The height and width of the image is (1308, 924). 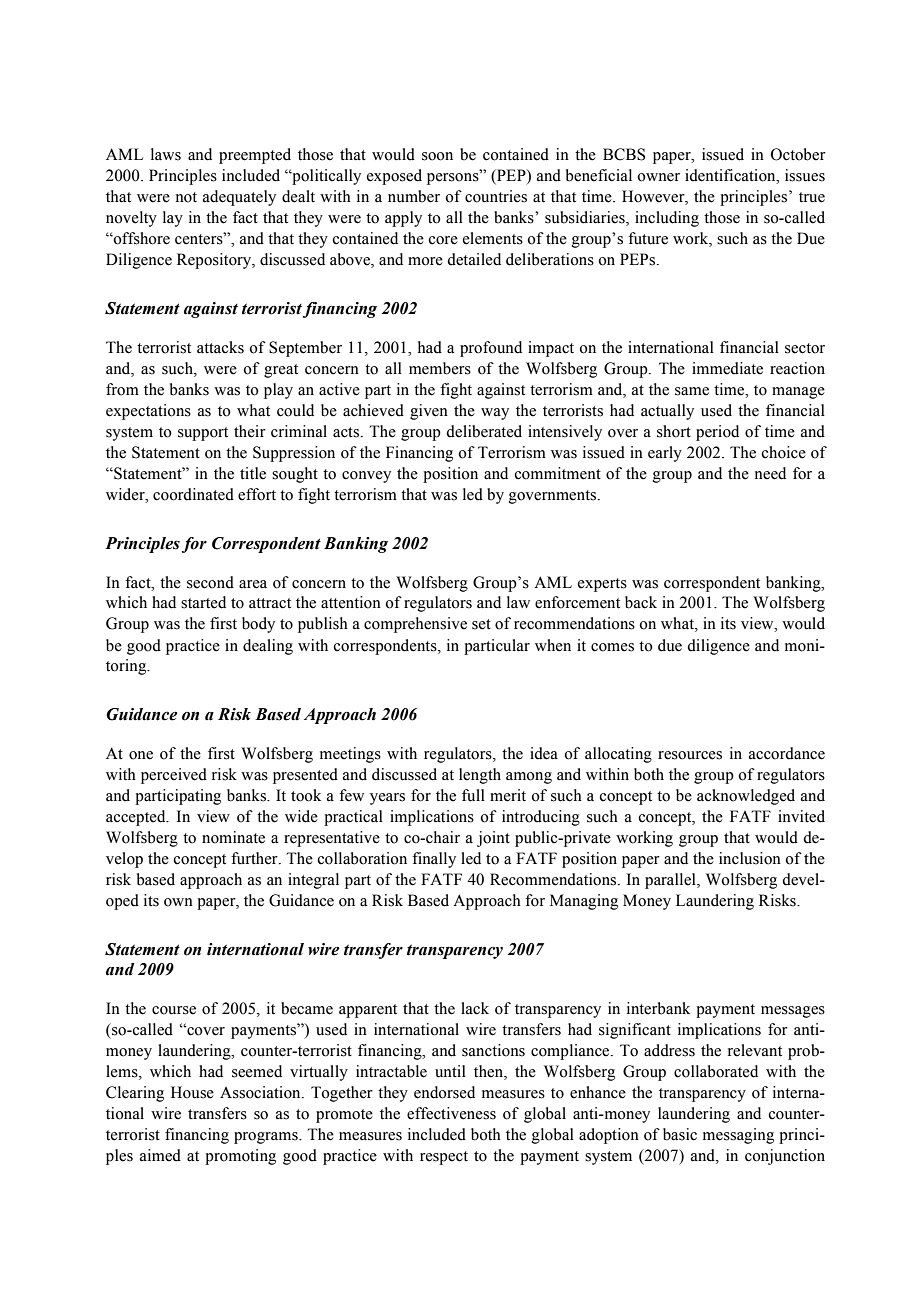 I want to click on messaging, so click(x=738, y=1136).
